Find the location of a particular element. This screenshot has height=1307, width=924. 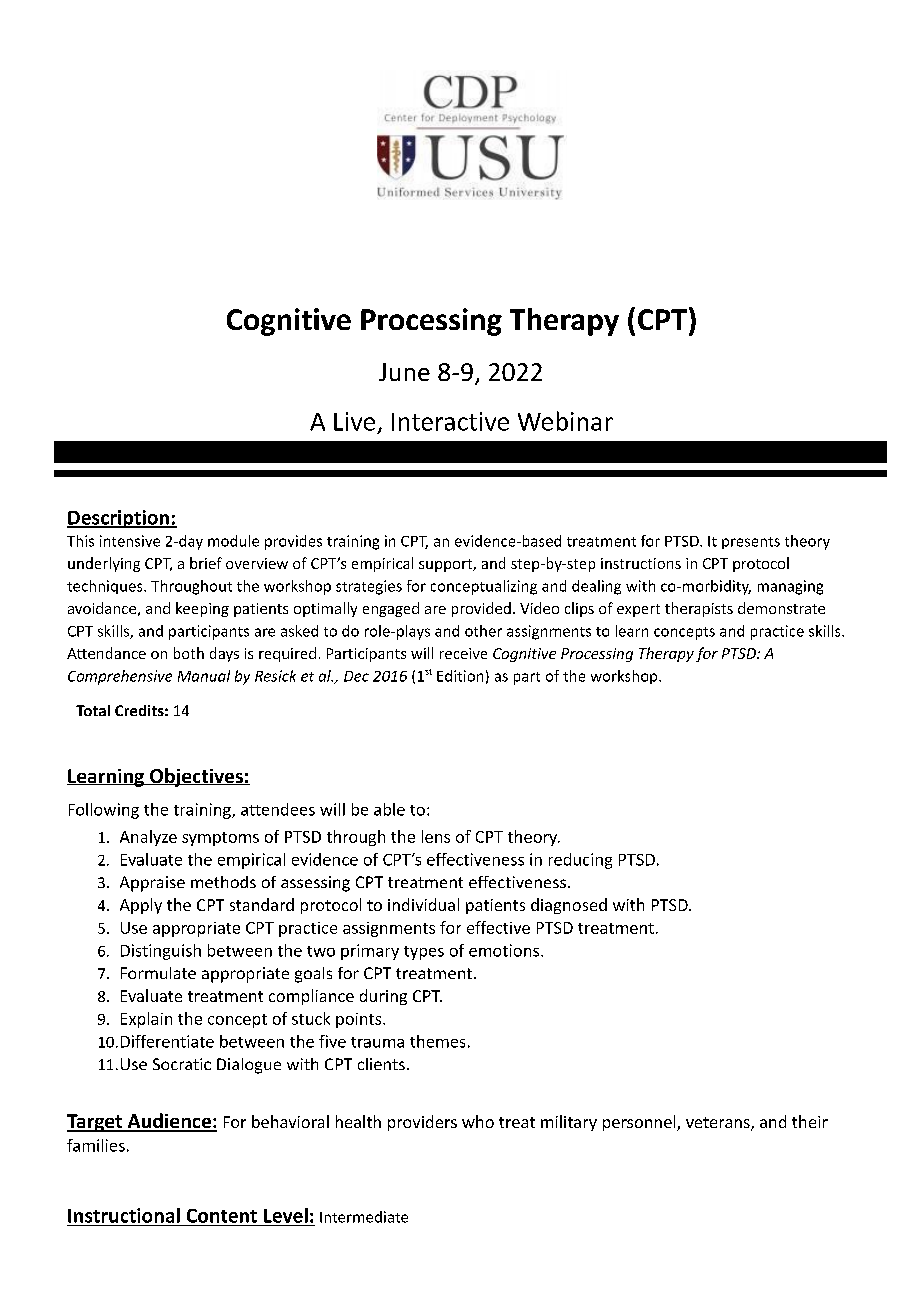

Live is located at coordinates (354, 421).
